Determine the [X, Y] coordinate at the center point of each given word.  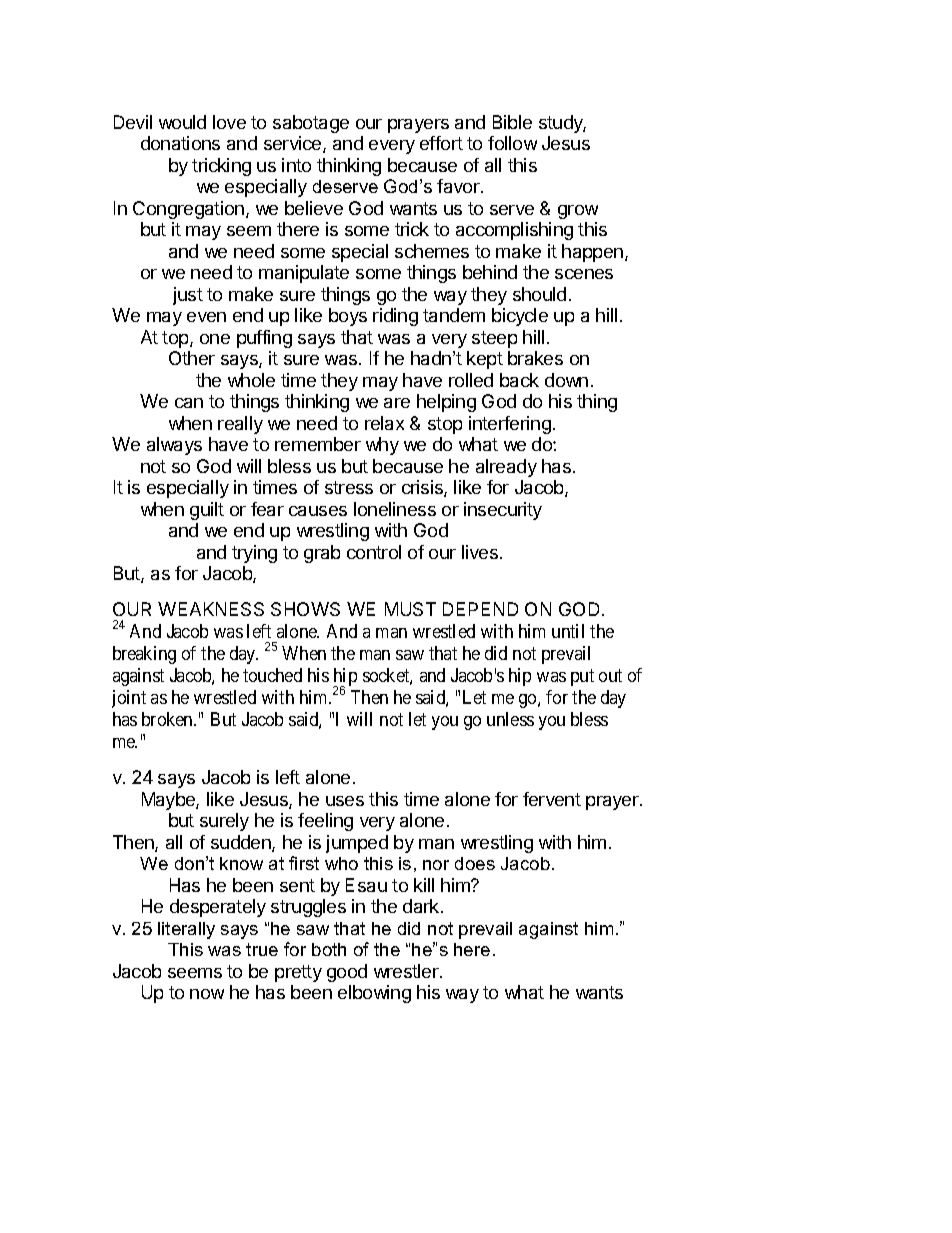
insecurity [503, 511]
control [374, 552]
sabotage [311, 124]
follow [512, 143]
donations [180, 143]
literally [186, 930]
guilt [207, 511]
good [347, 973]
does [475, 863]
